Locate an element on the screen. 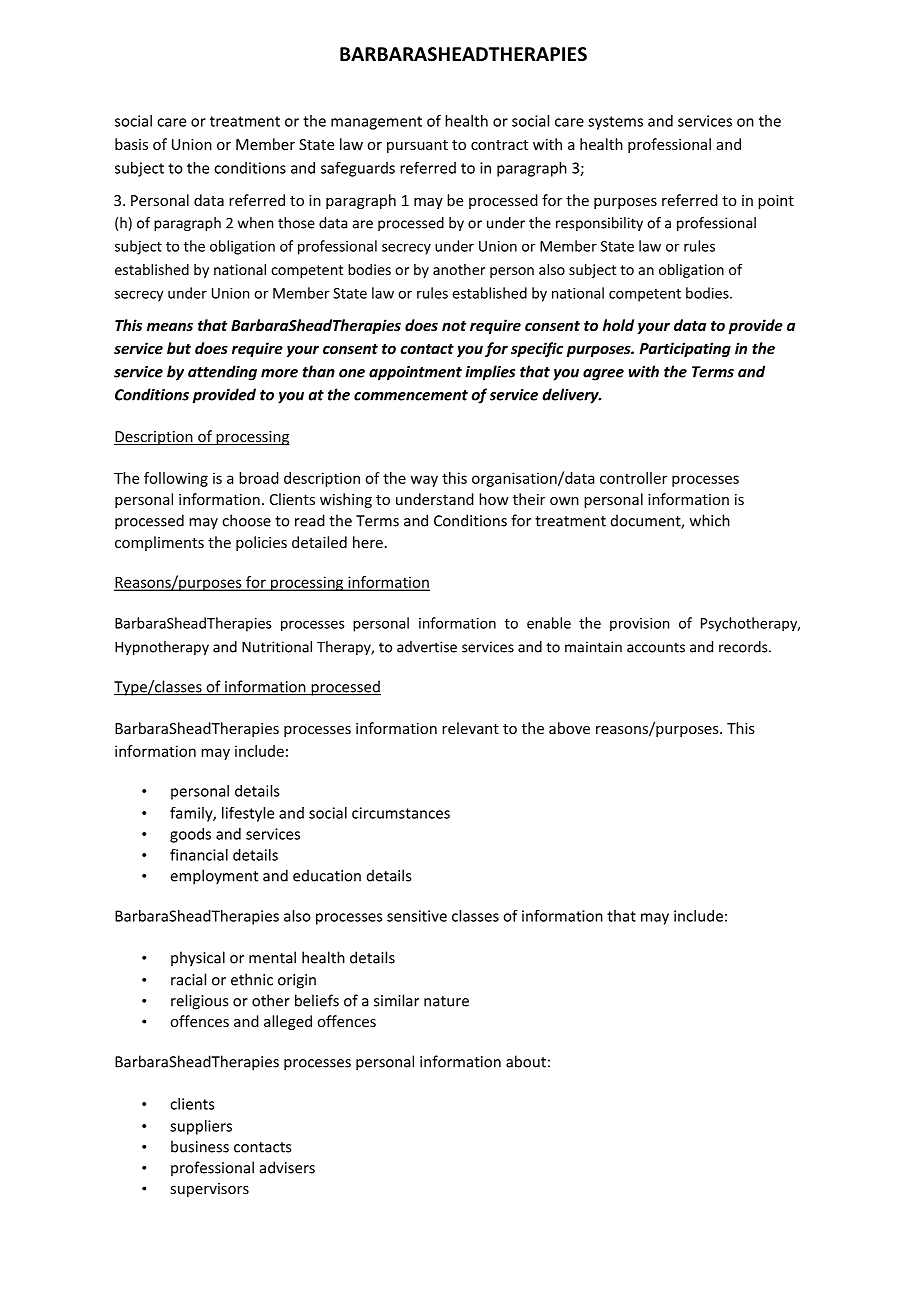 The width and height of the screenshot is (924, 1308). systems is located at coordinates (615, 123).
